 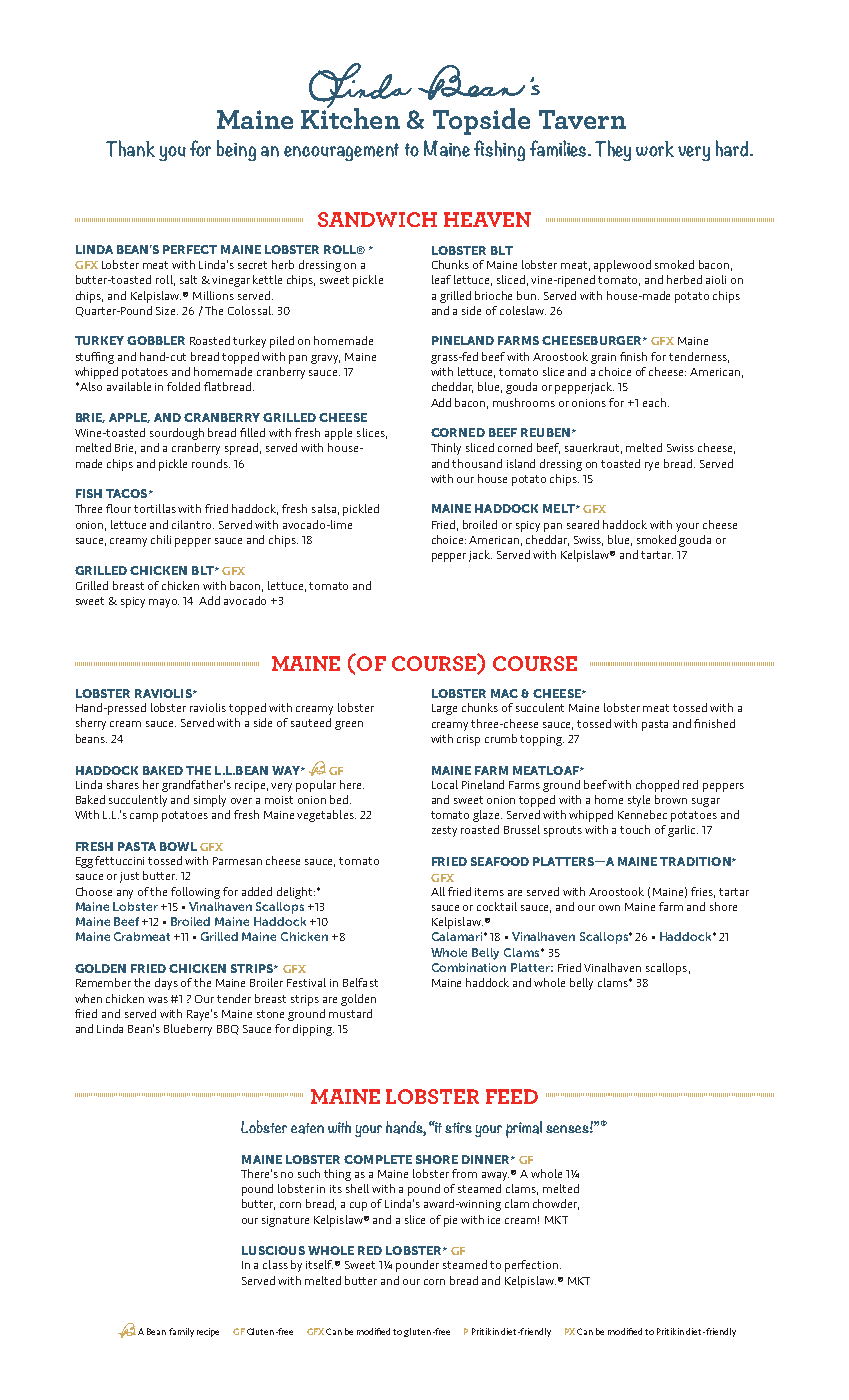 What do you see at coordinates (446, 449) in the screenshot?
I see `Thinly` at bounding box center [446, 449].
